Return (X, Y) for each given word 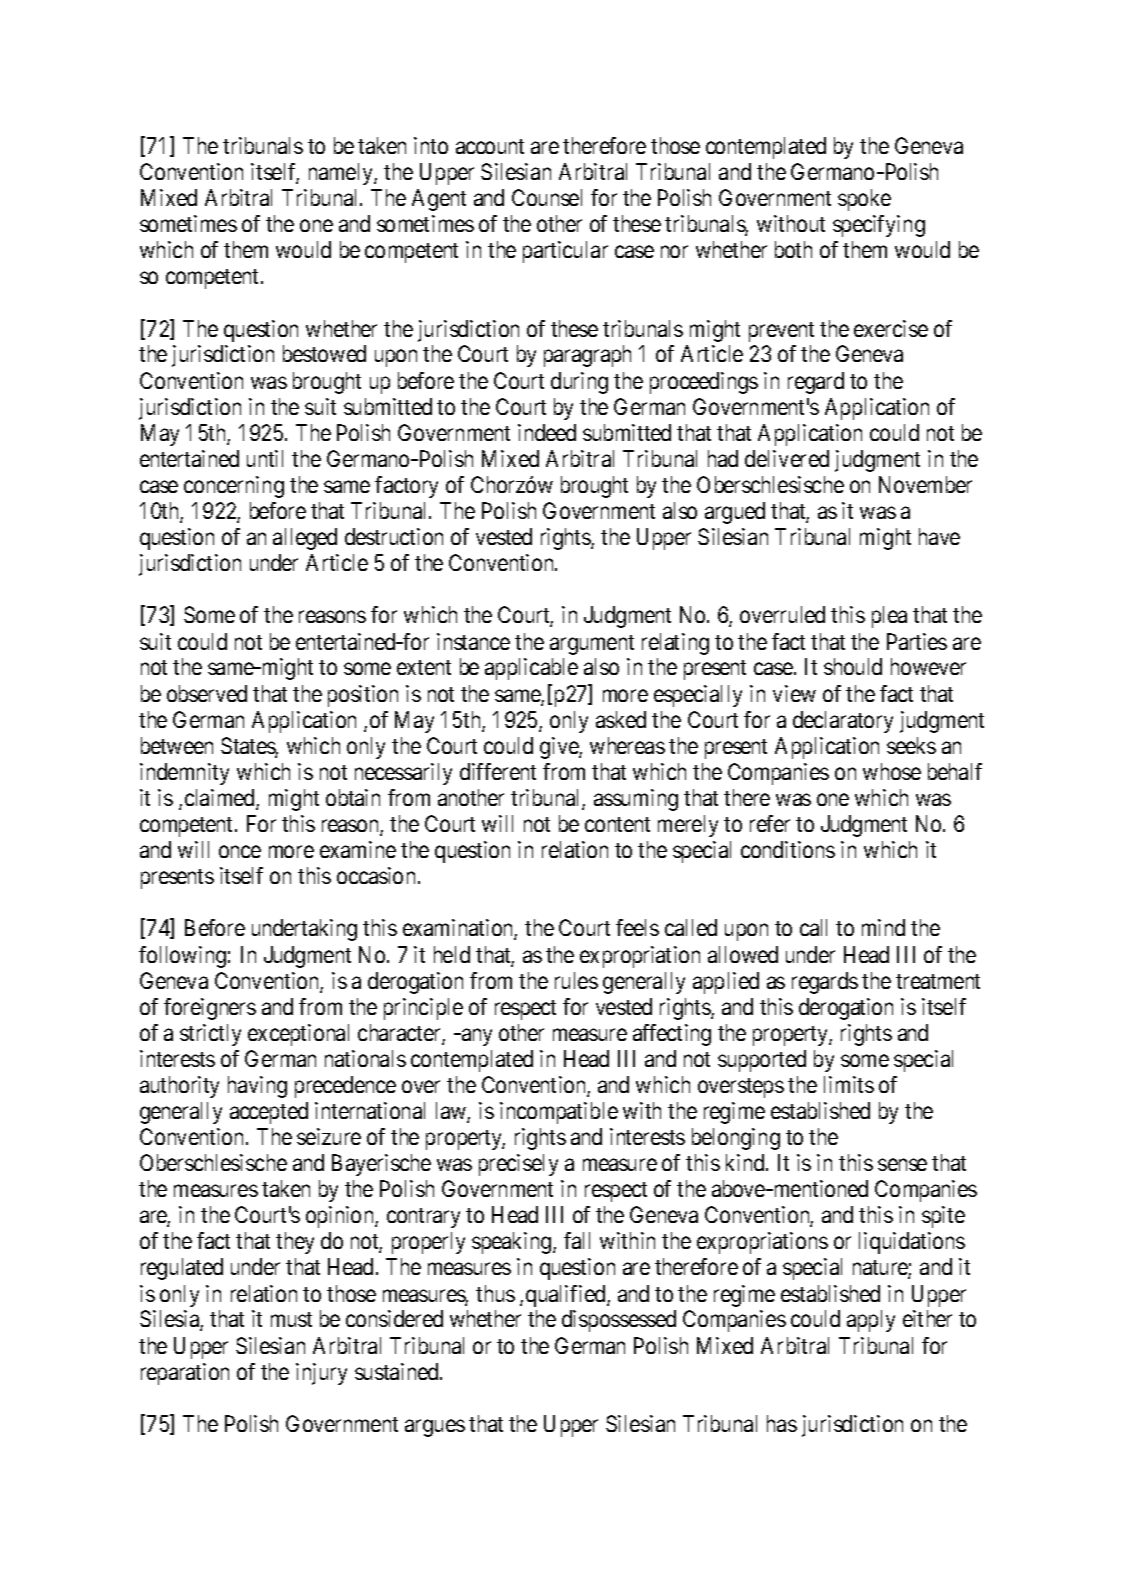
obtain (353, 797)
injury (321, 1374)
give (560, 748)
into (431, 145)
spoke (864, 200)
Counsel (547, 197)
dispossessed (619, 1321)
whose (892, 771)
